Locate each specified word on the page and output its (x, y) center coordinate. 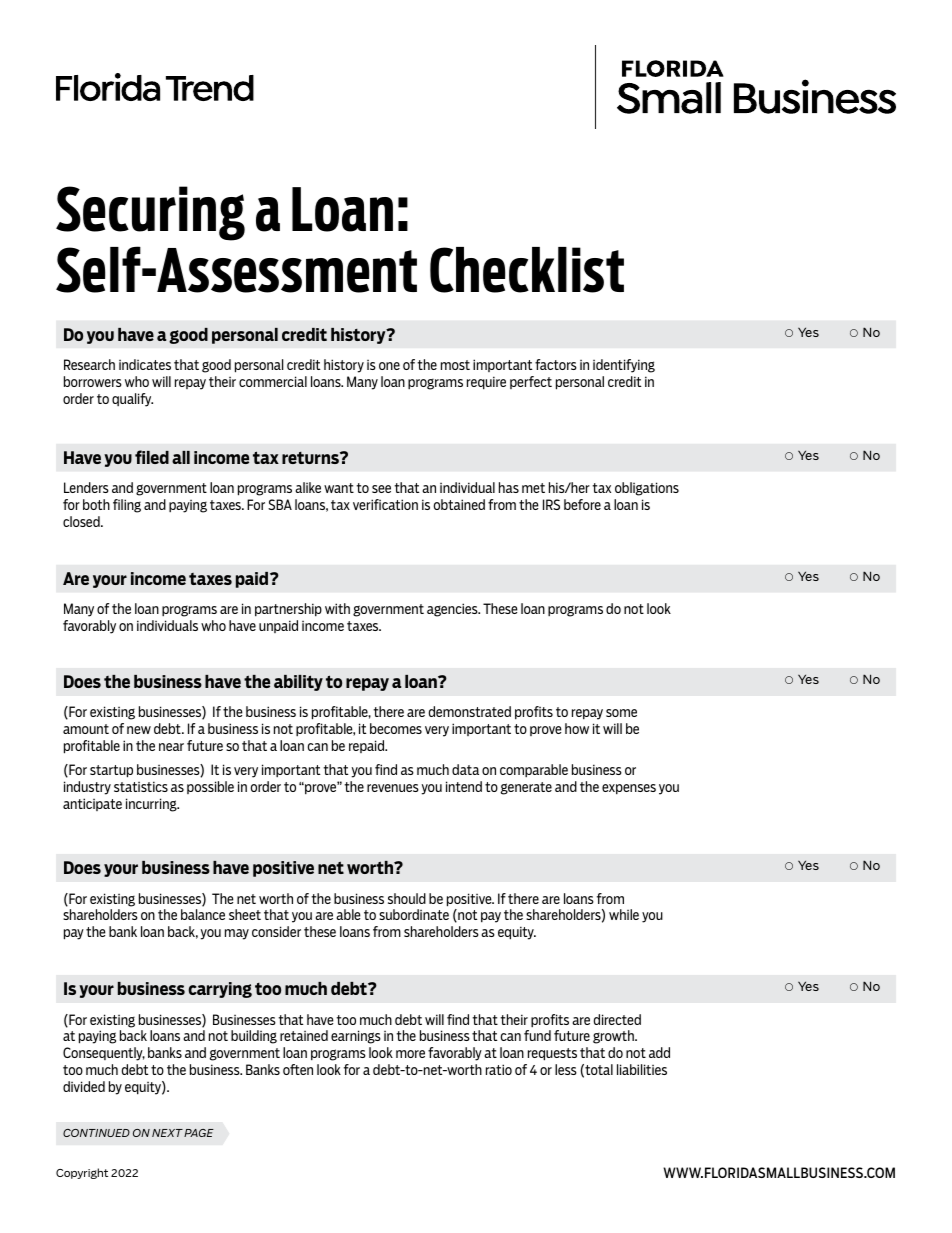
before (582, 504)
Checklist (527, 270)
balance (203, 914)
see (381, 489)
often (298, 1069)
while (624, 914)
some (621, 713)
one (389, 366)
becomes (396, 728)
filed (152, 457)
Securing (150, 213)
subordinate (414, 914)
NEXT (167, 1133)
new (139, 730)
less (566, 1069)
